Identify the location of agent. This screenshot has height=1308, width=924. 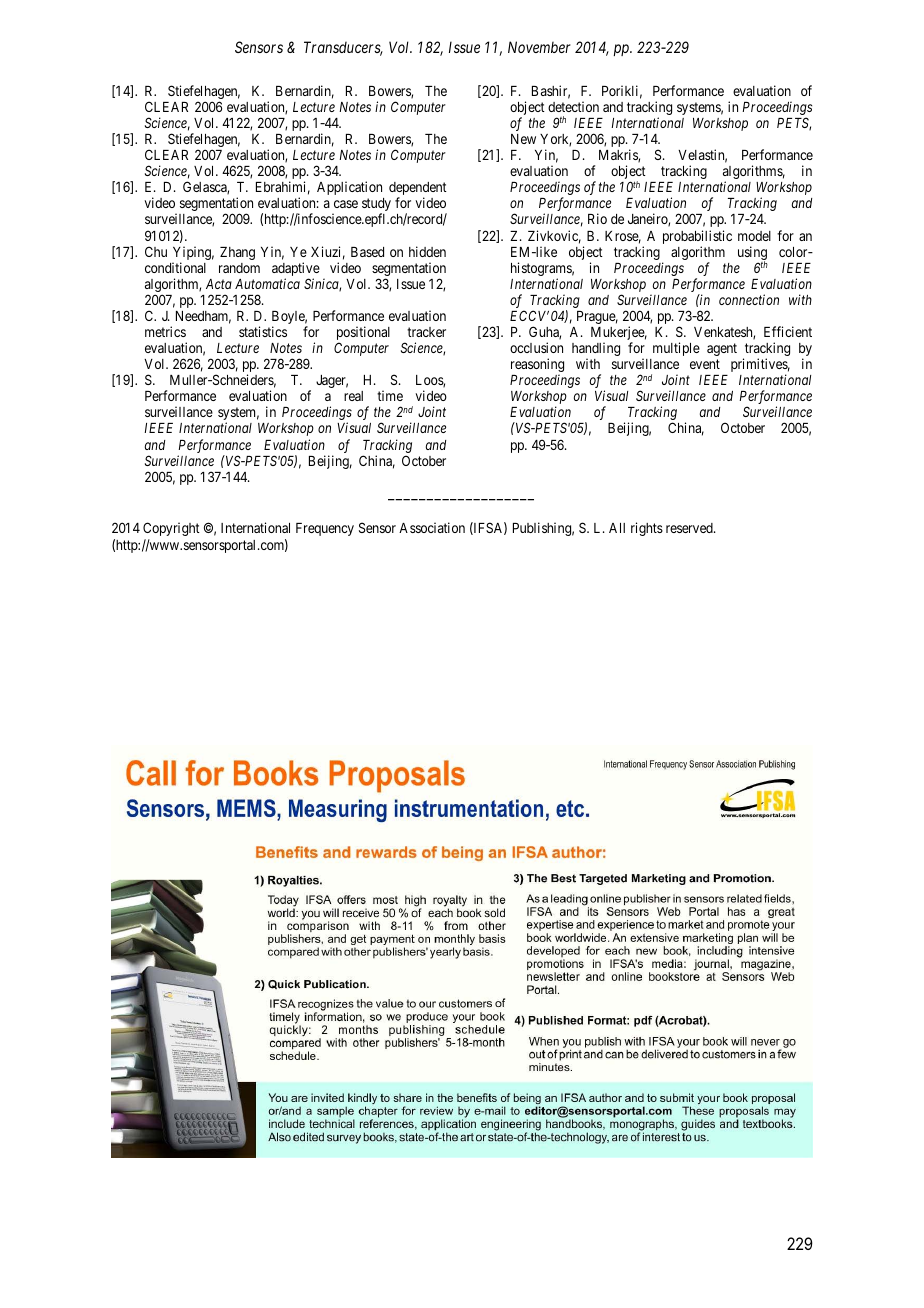
(722, 349).
